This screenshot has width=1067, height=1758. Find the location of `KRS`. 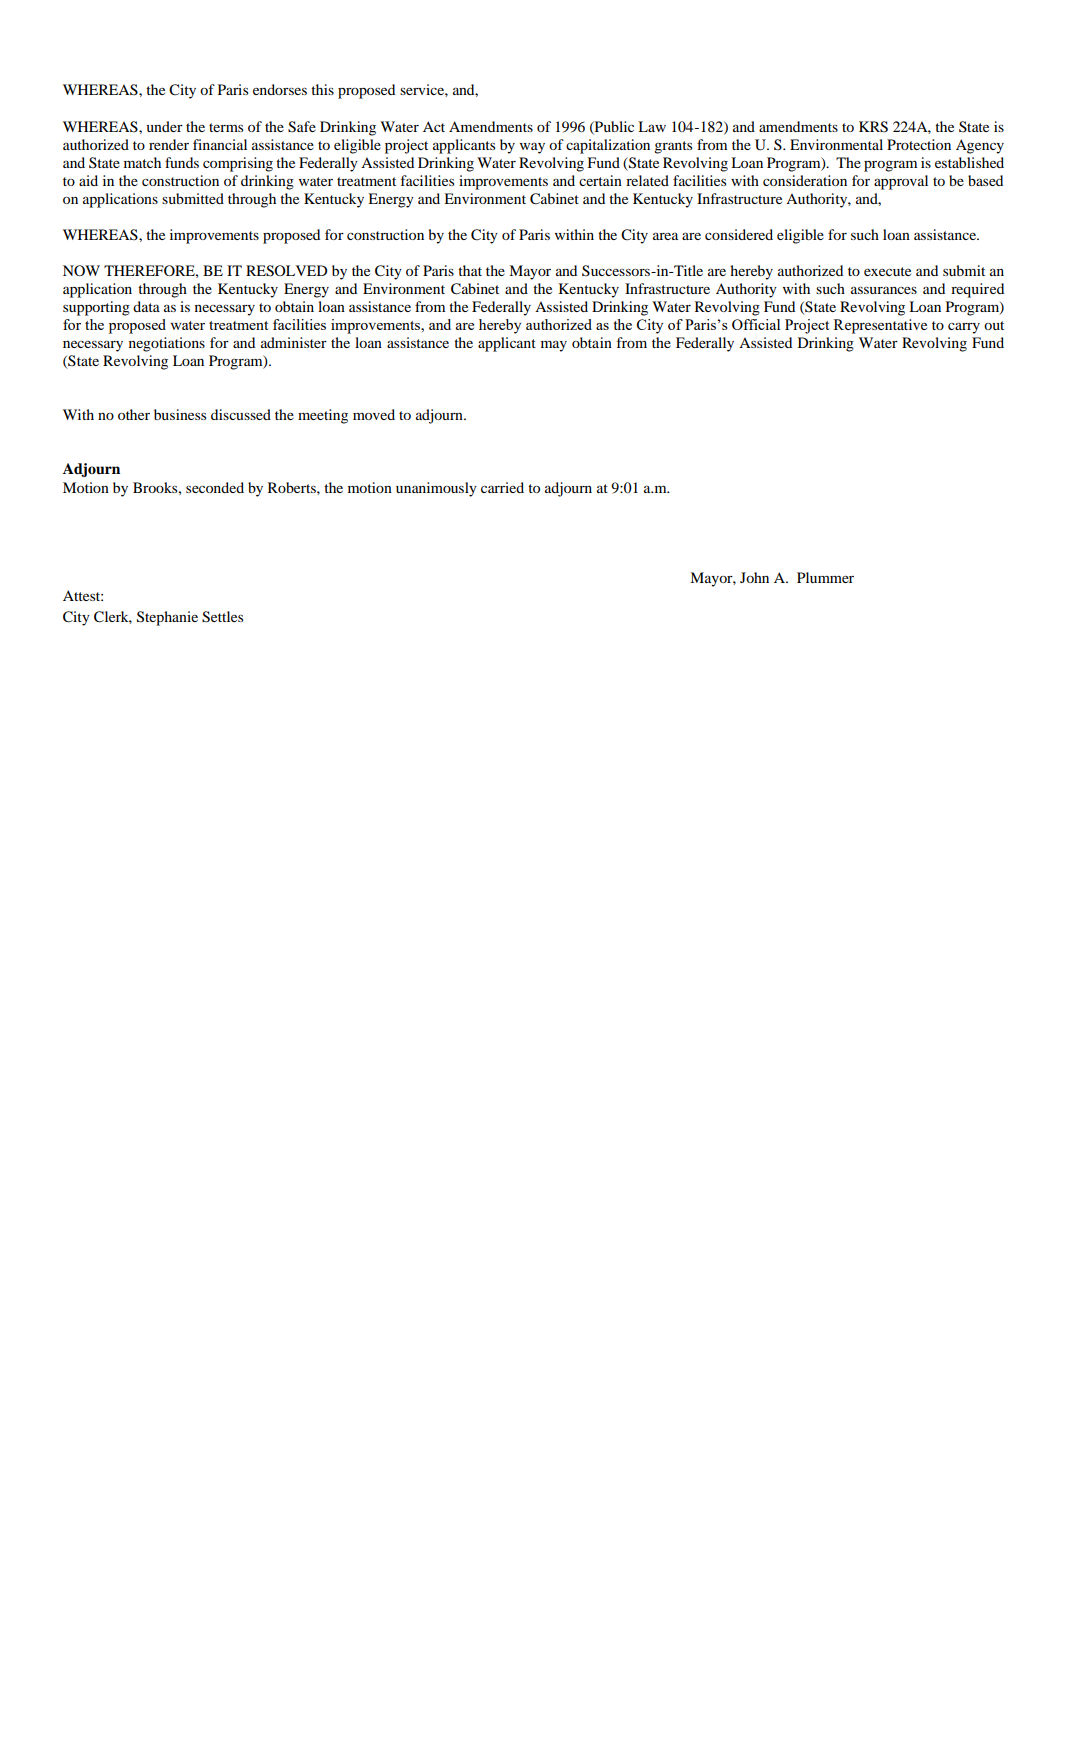

KRS is located at coordinates (873, 127).
